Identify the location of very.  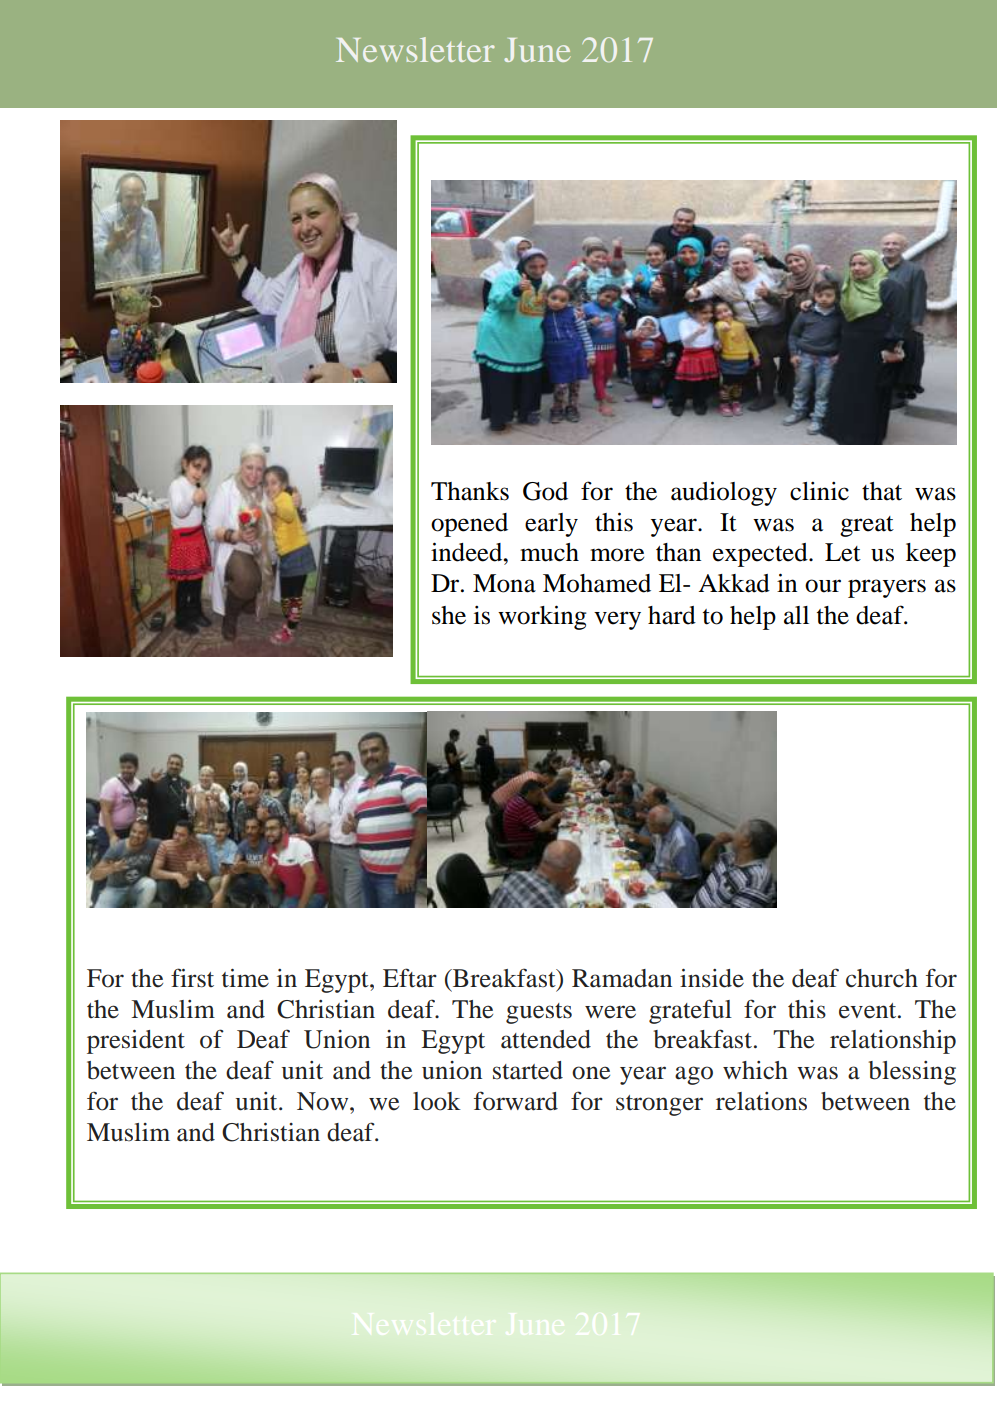
(617, 620).
